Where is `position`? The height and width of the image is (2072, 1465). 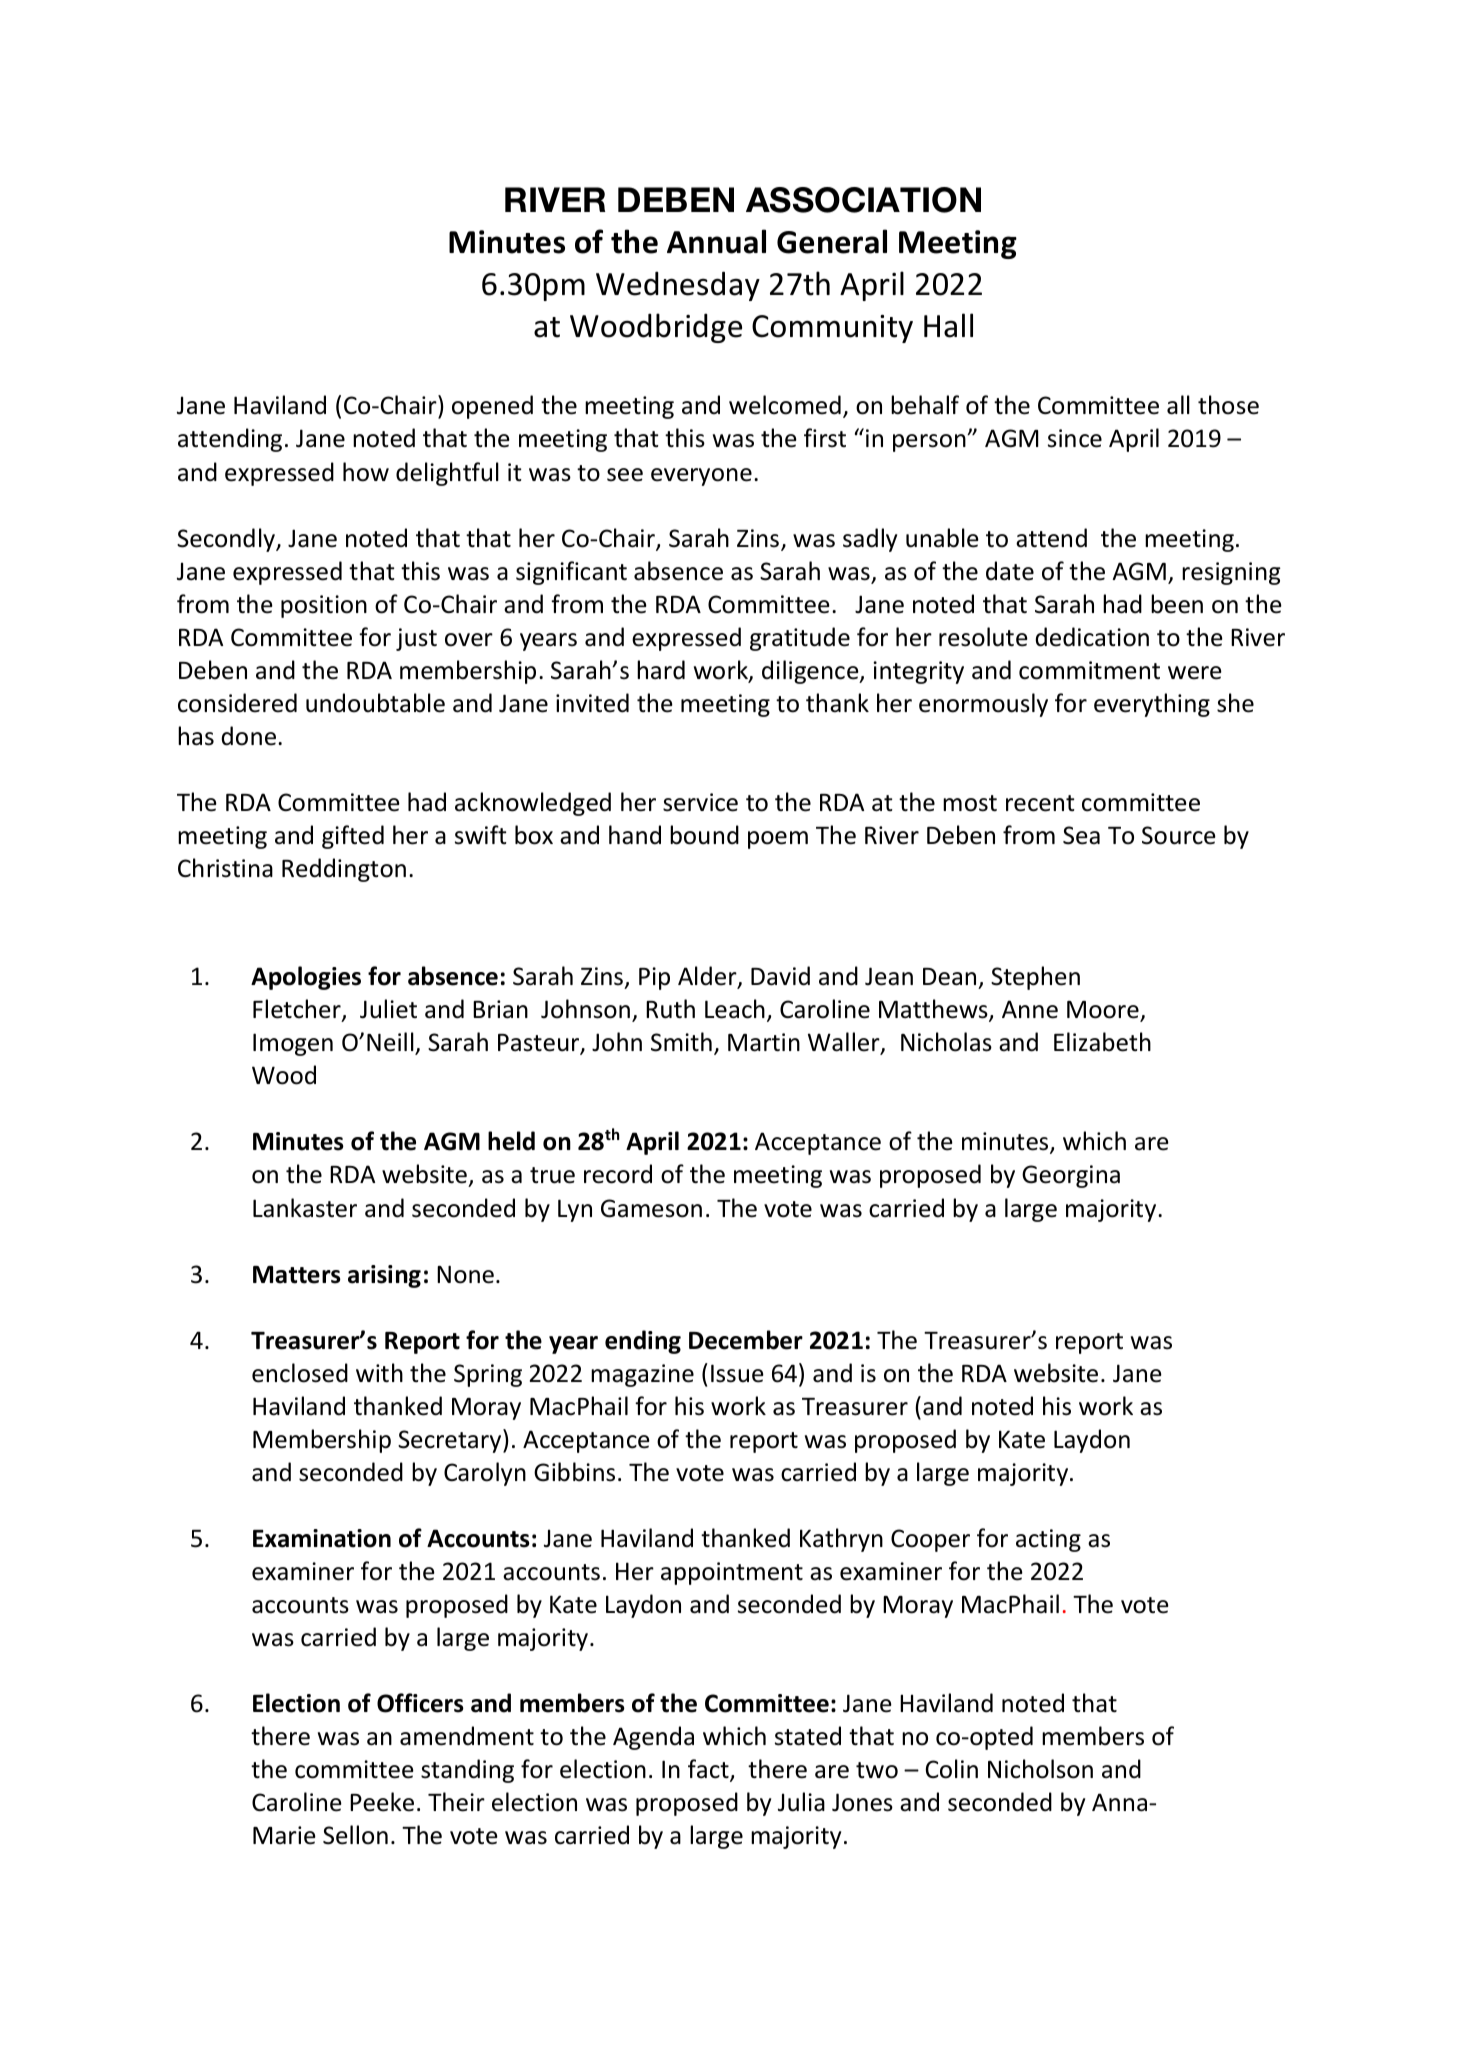
position is located at coordinates (324, 606).
